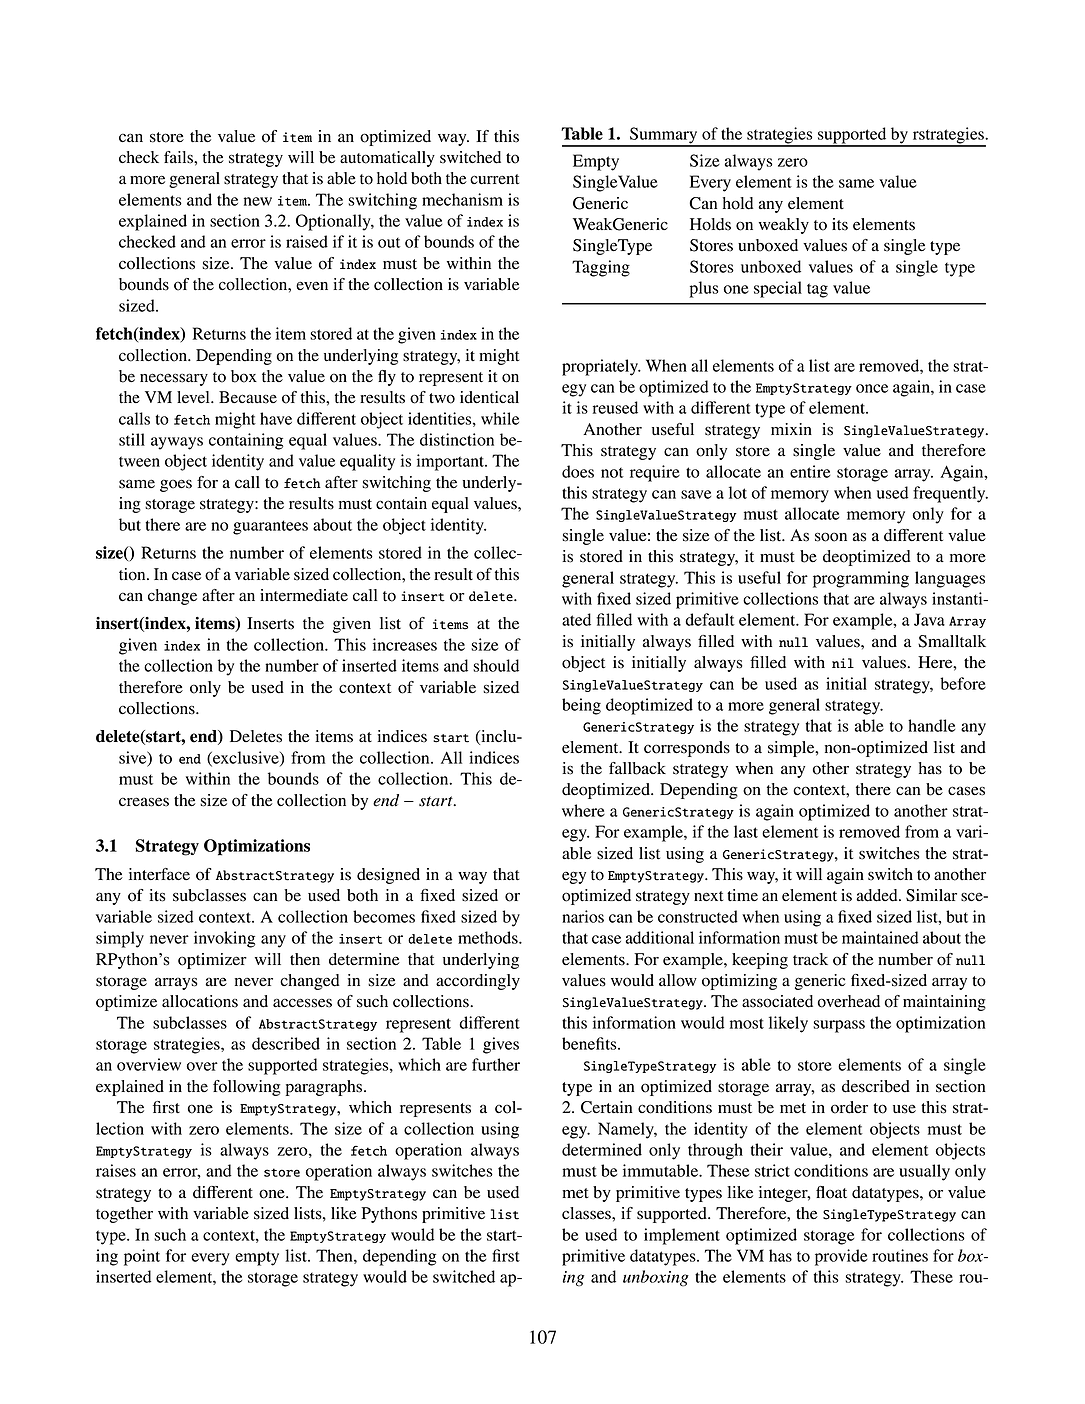 The height and width of the screenshot is (1404, 1085). What do you see at coordinates (656, 1278) in the screenshot?
I see `unboxing` at bounding box center [656, 1278].
